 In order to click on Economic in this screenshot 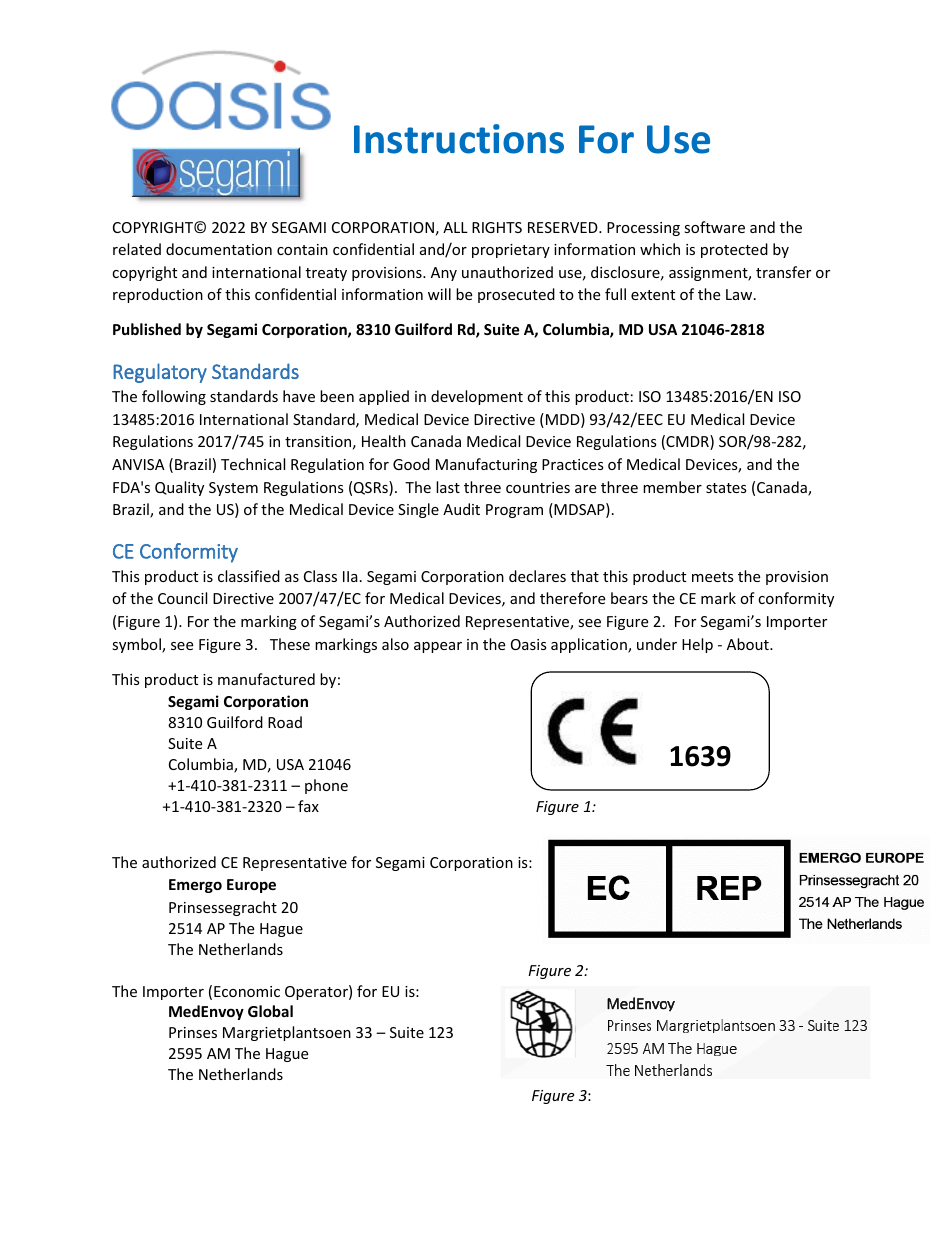, I will do `click(247, 991)`.
